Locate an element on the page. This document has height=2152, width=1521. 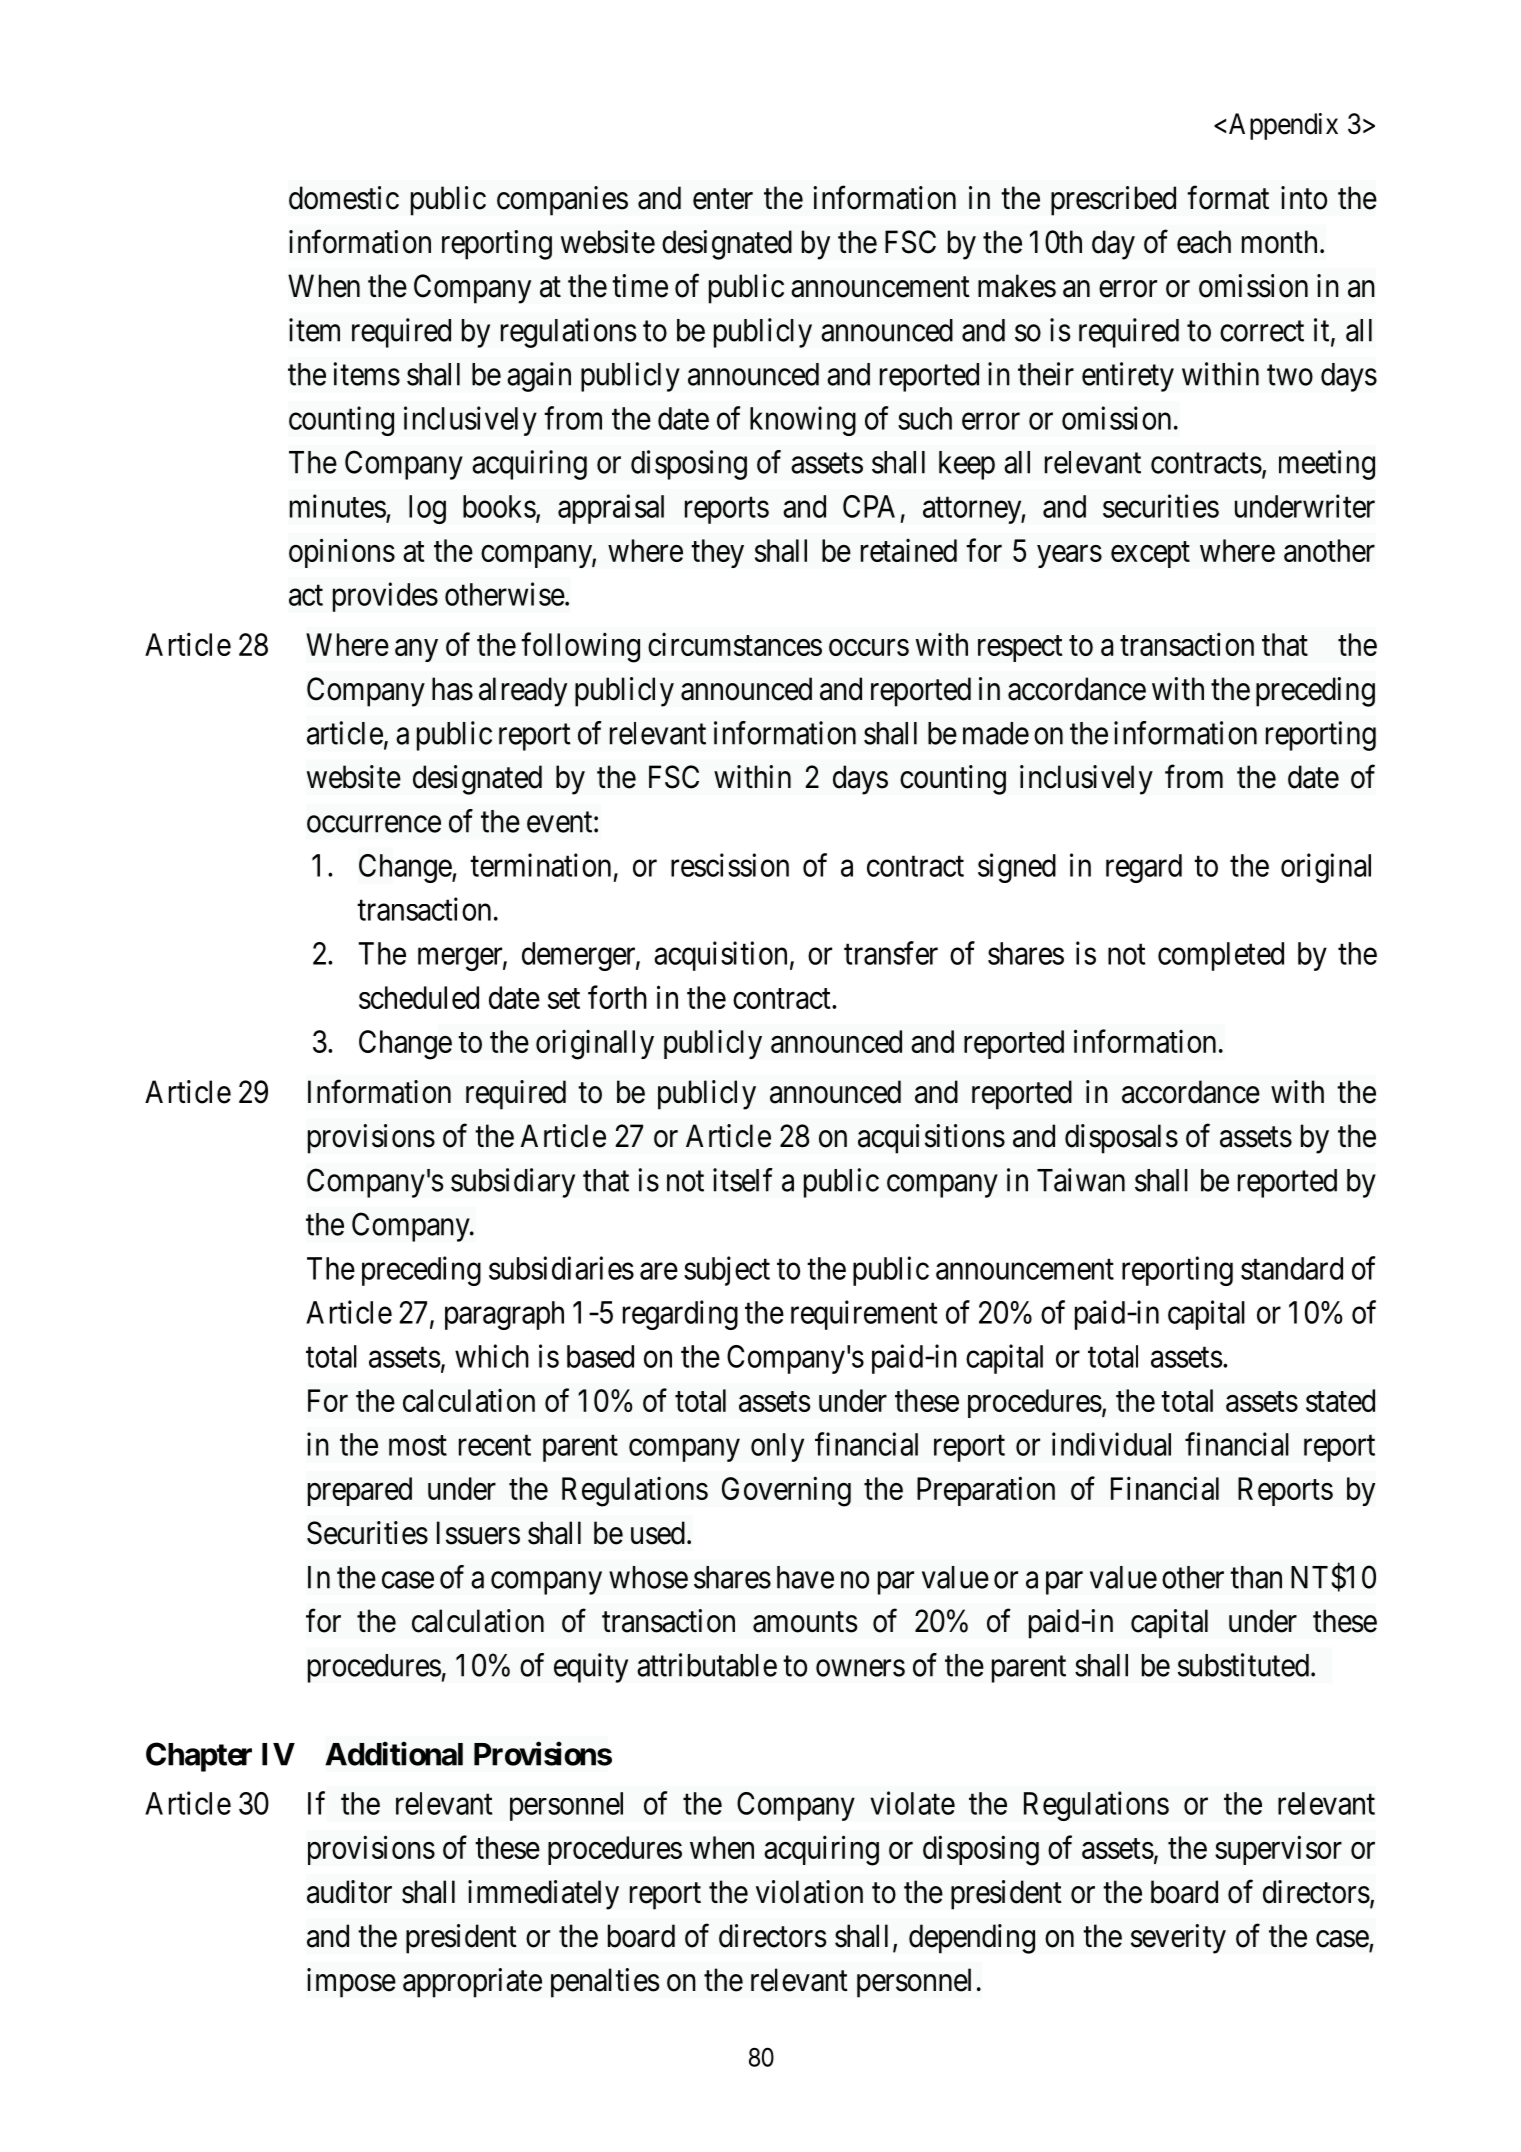
itself is located at coordinates (743, 1180).
